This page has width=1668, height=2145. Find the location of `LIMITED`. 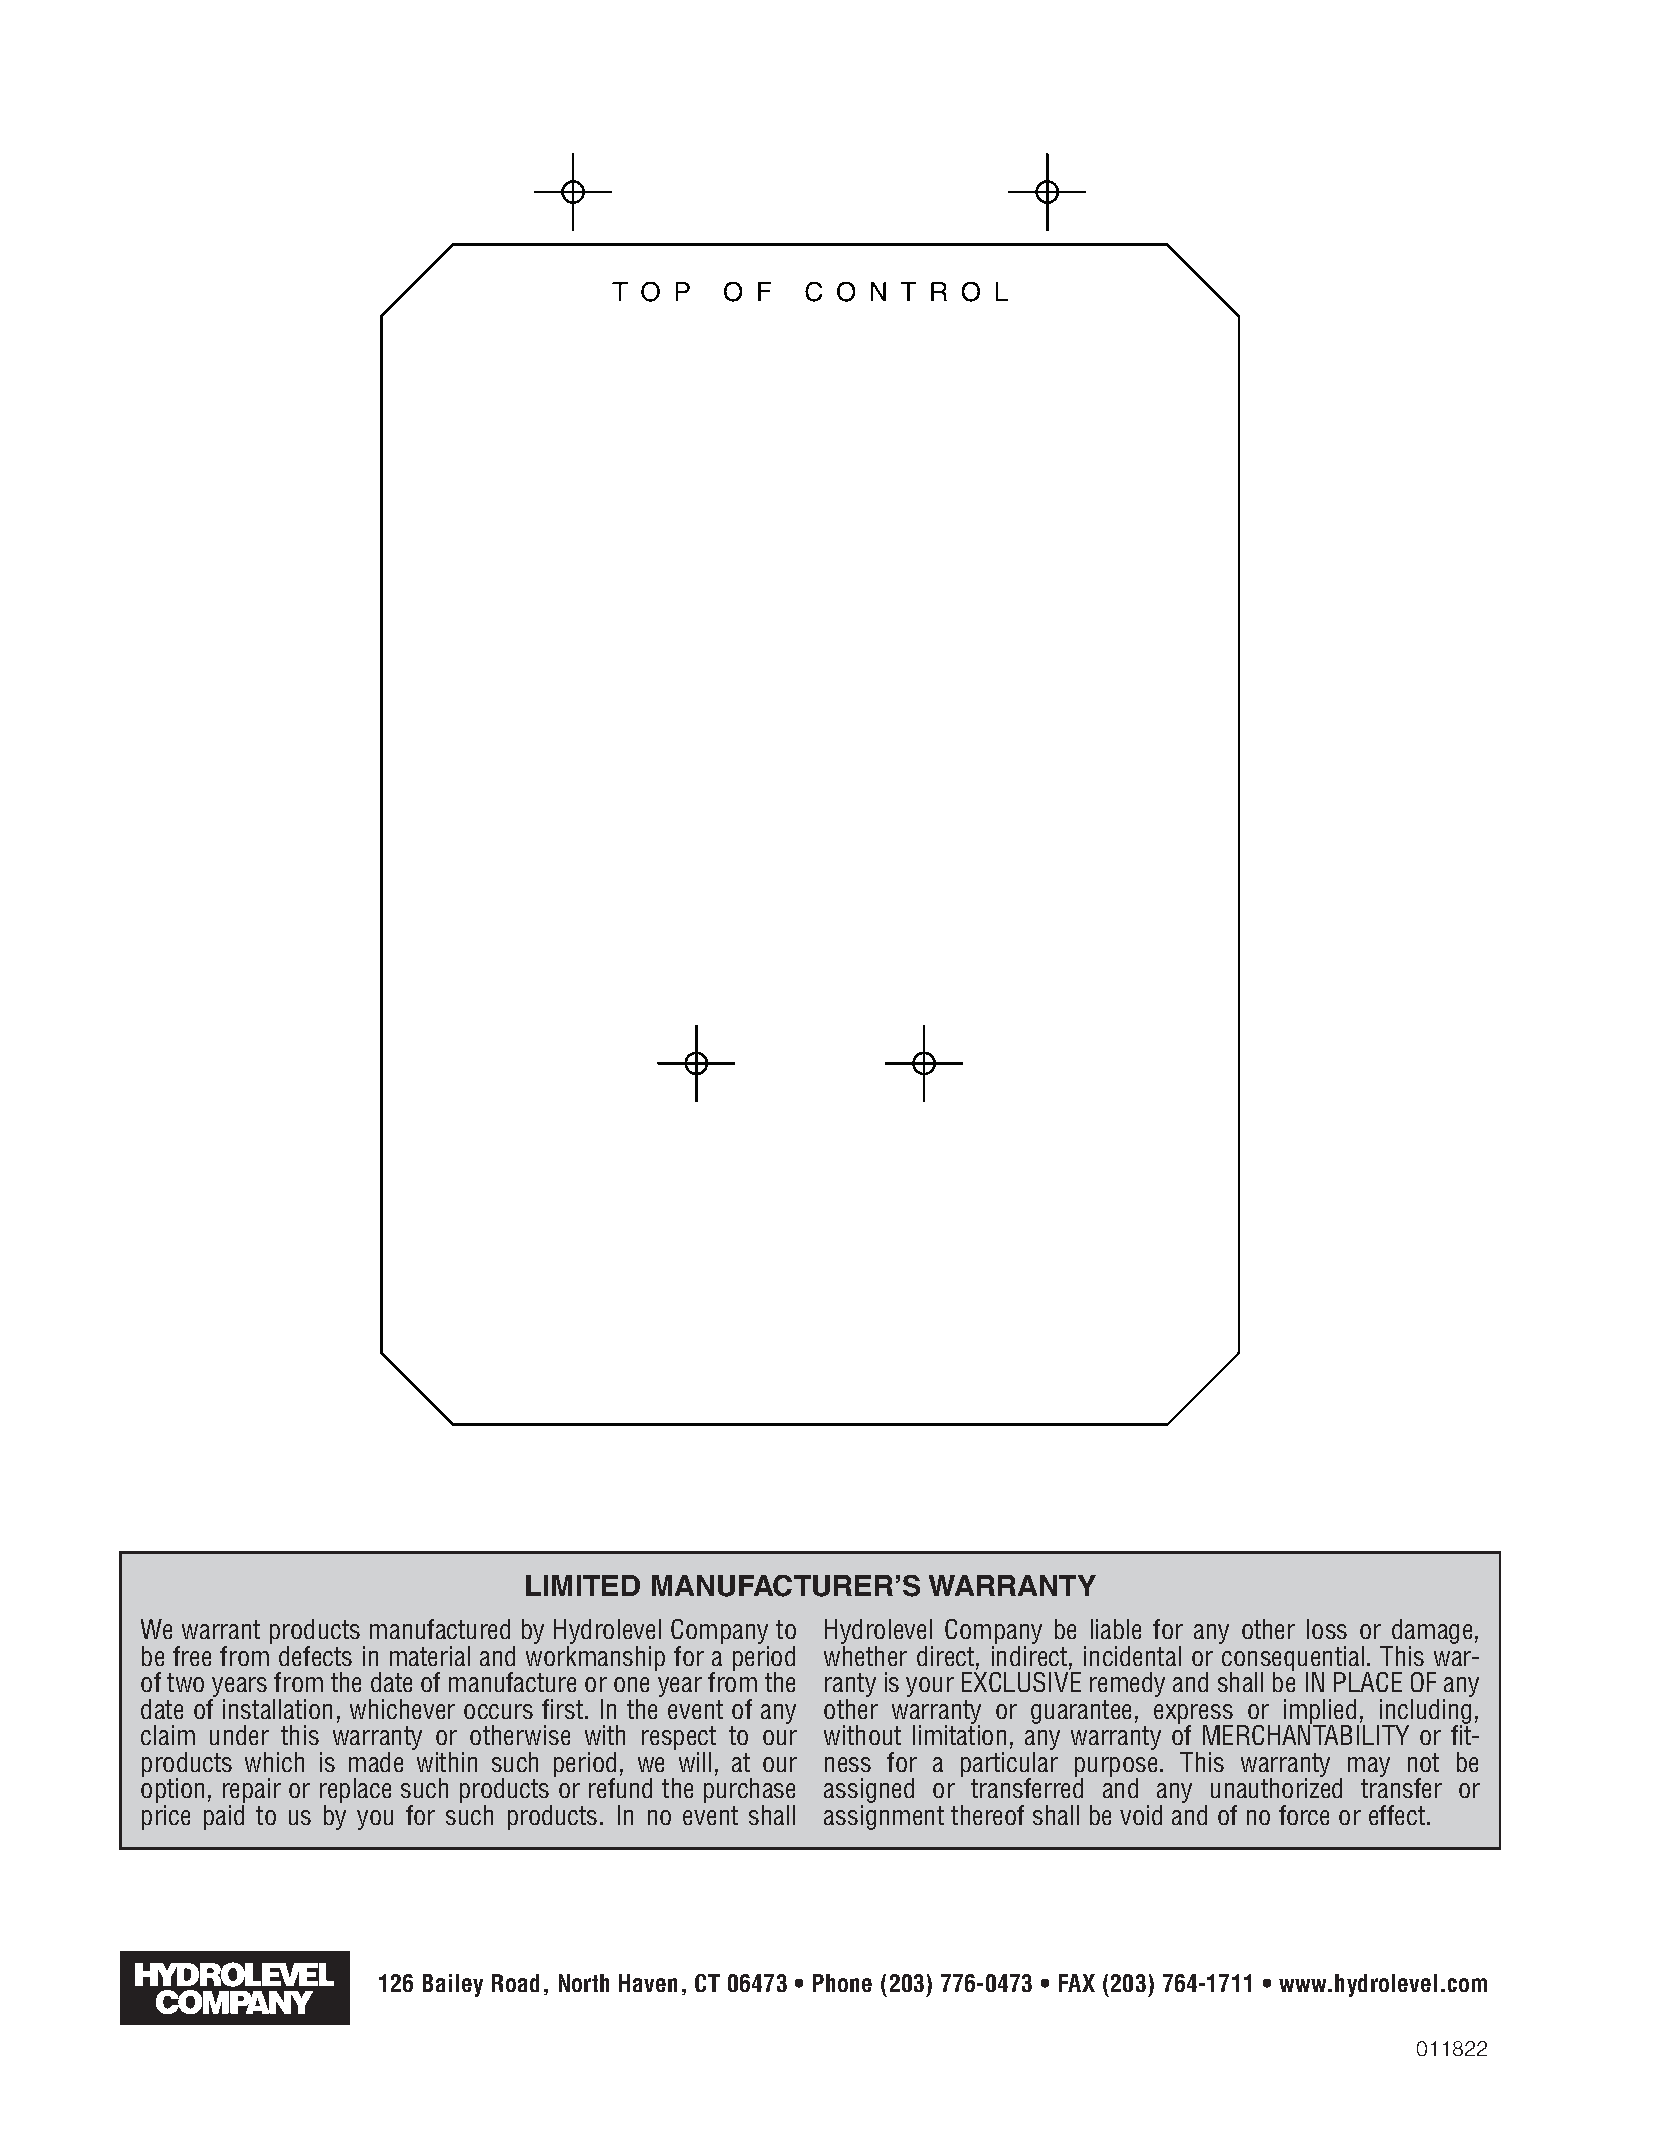

LIMITED is located at coordinates (583, 1585).
